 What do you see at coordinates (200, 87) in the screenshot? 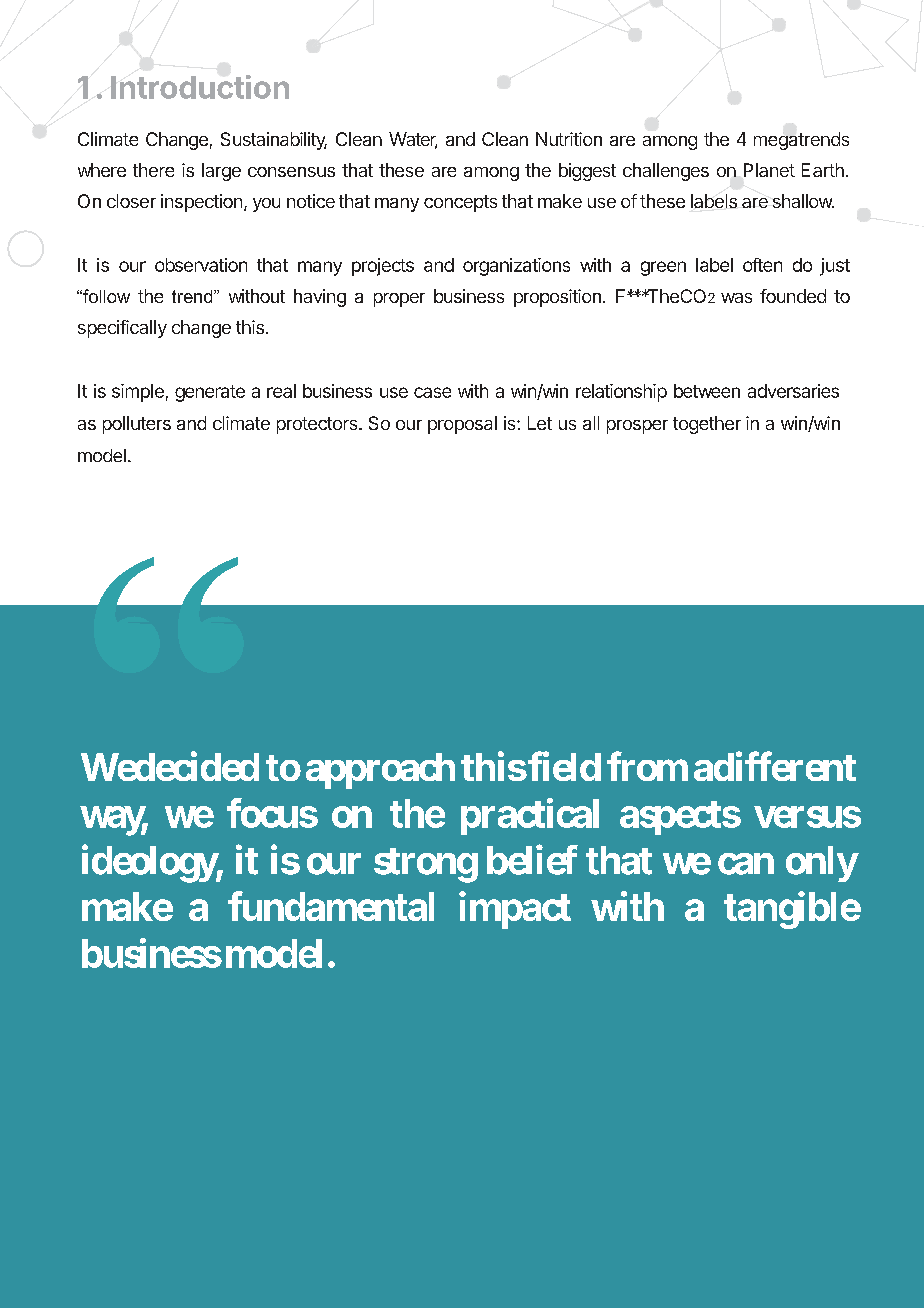
I see `Introduction` at bounding box center [200, 87].
